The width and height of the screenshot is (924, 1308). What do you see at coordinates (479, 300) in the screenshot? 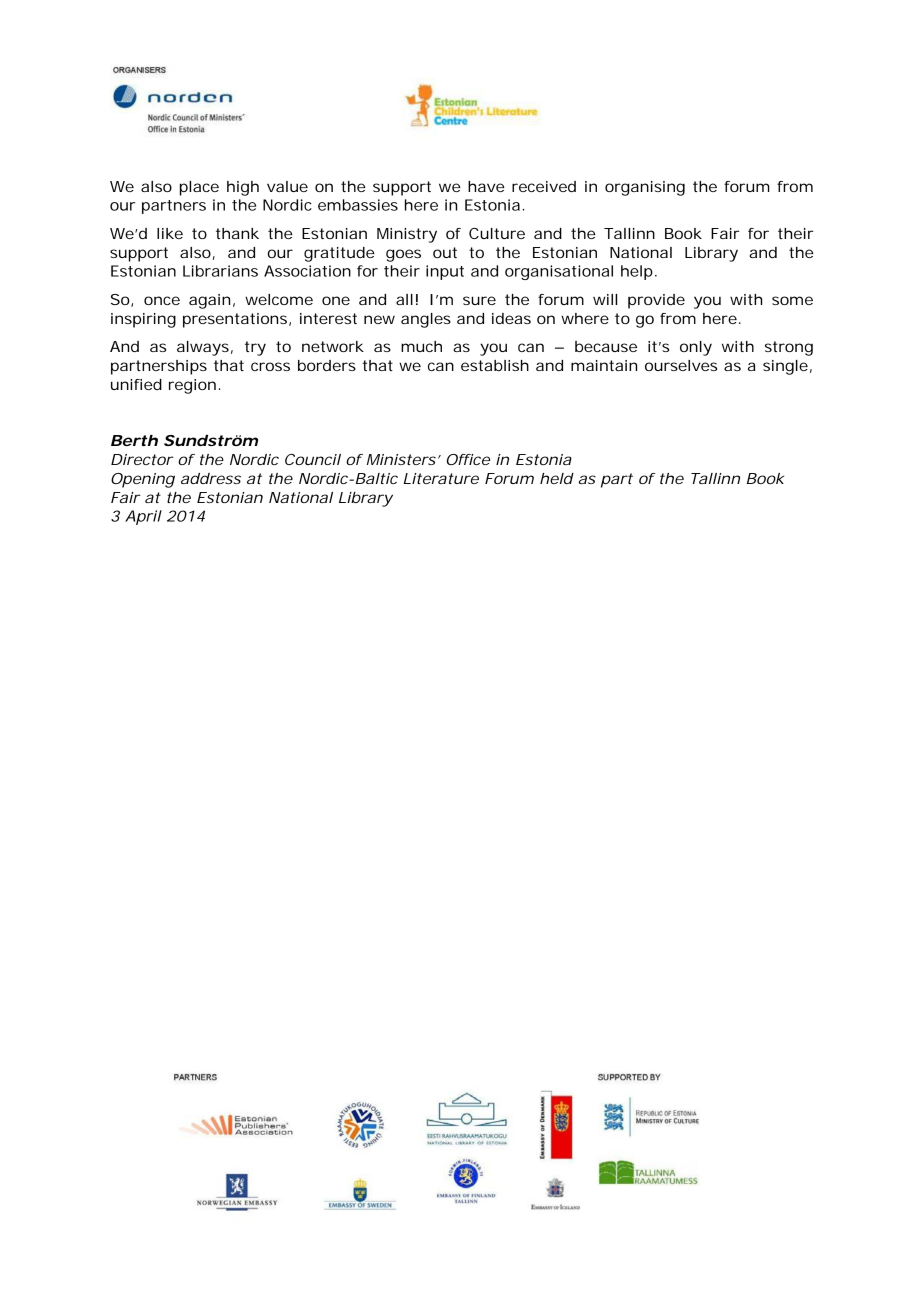
I see `sure` at bounding box center [479, 300].
